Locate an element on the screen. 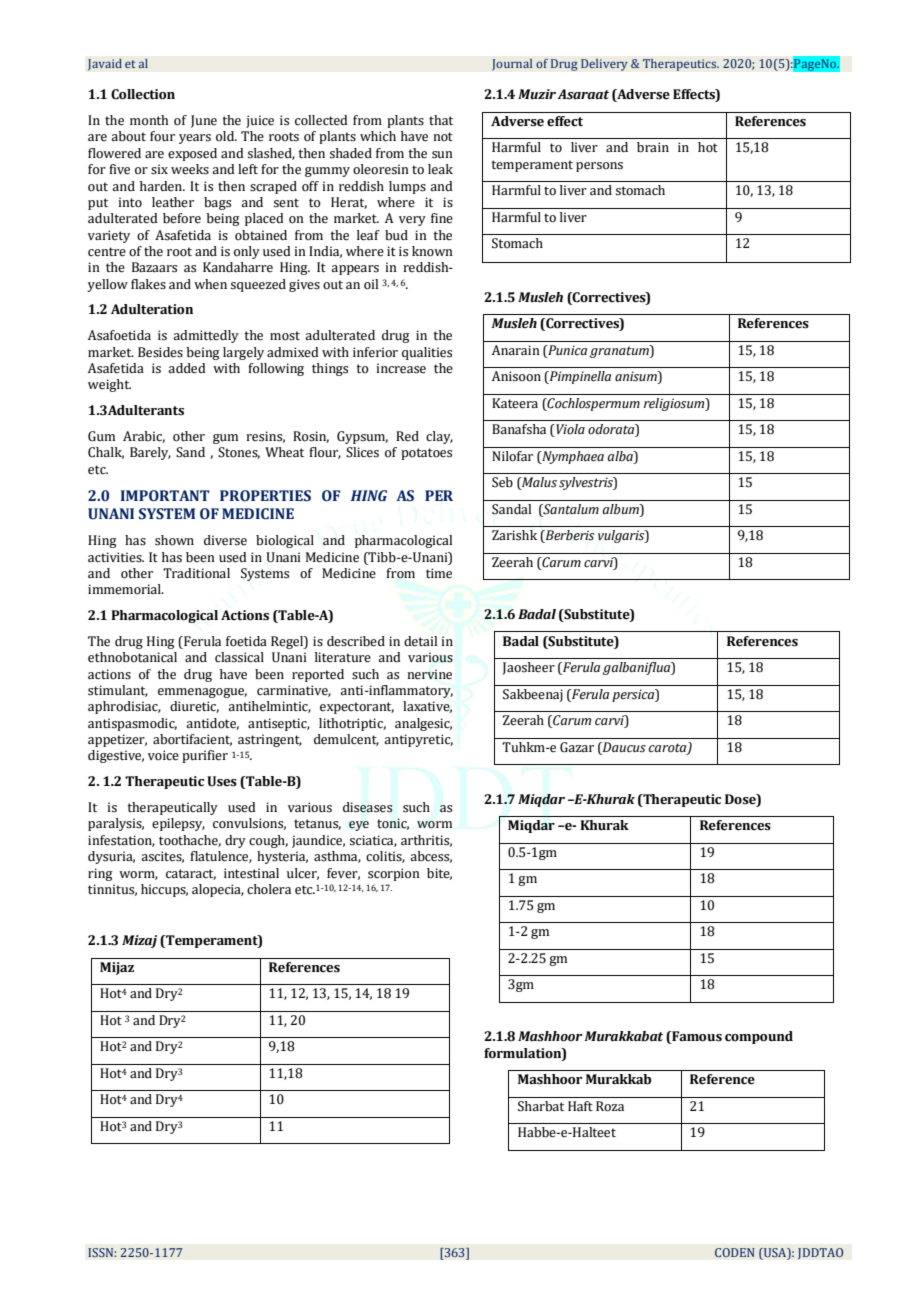 This screenshot has height=1308, width=924. voice is located at coordinates (163, 755).
